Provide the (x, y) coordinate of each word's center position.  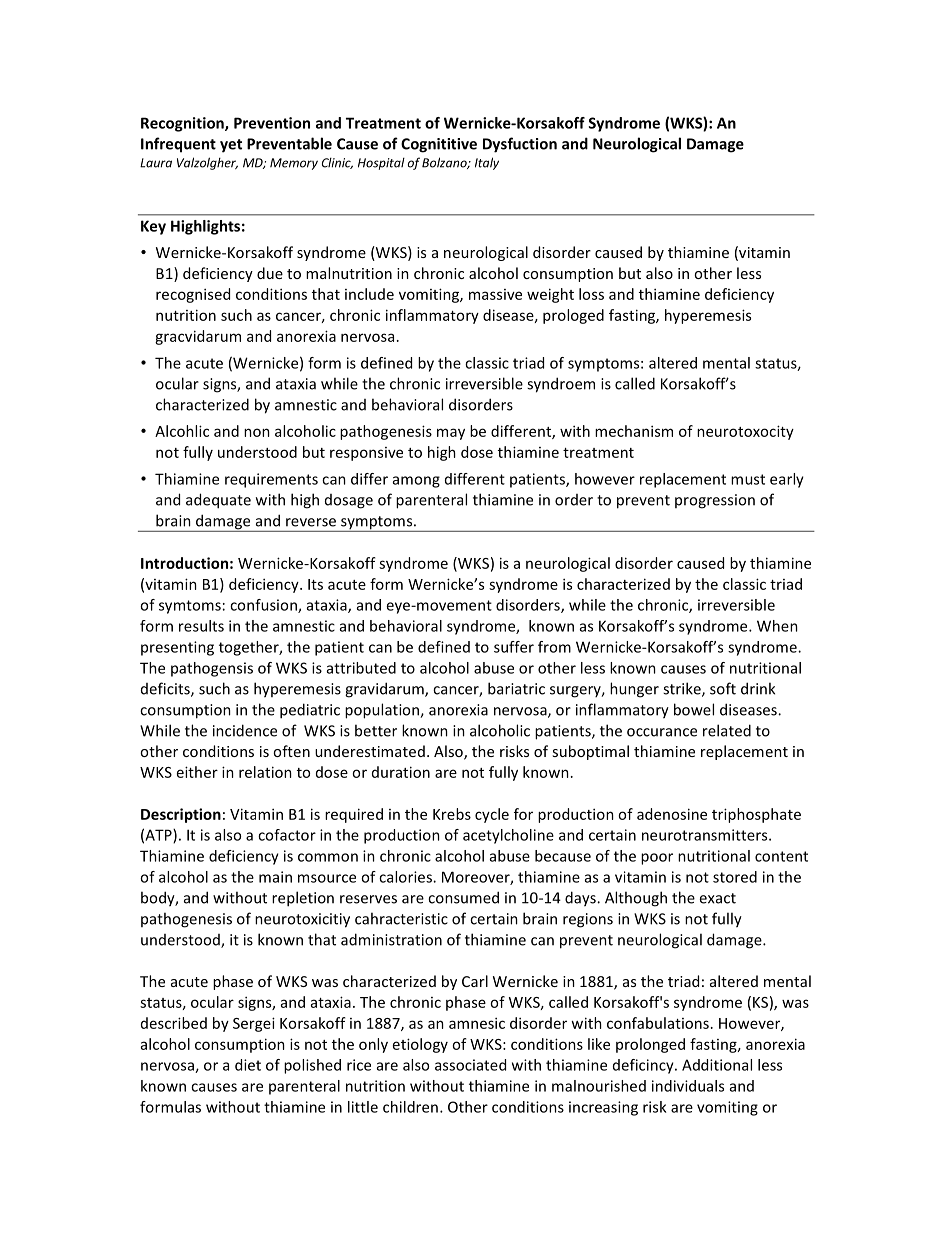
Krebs (452, 814)
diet (248, 1065)
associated (470, 1065)
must (748, 479)
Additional (717, 1065)
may (451, 434)
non (257, 432)
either (197, 772)
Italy (487, 163)
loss (591, 294)
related (727, 730)
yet (231, 146)
